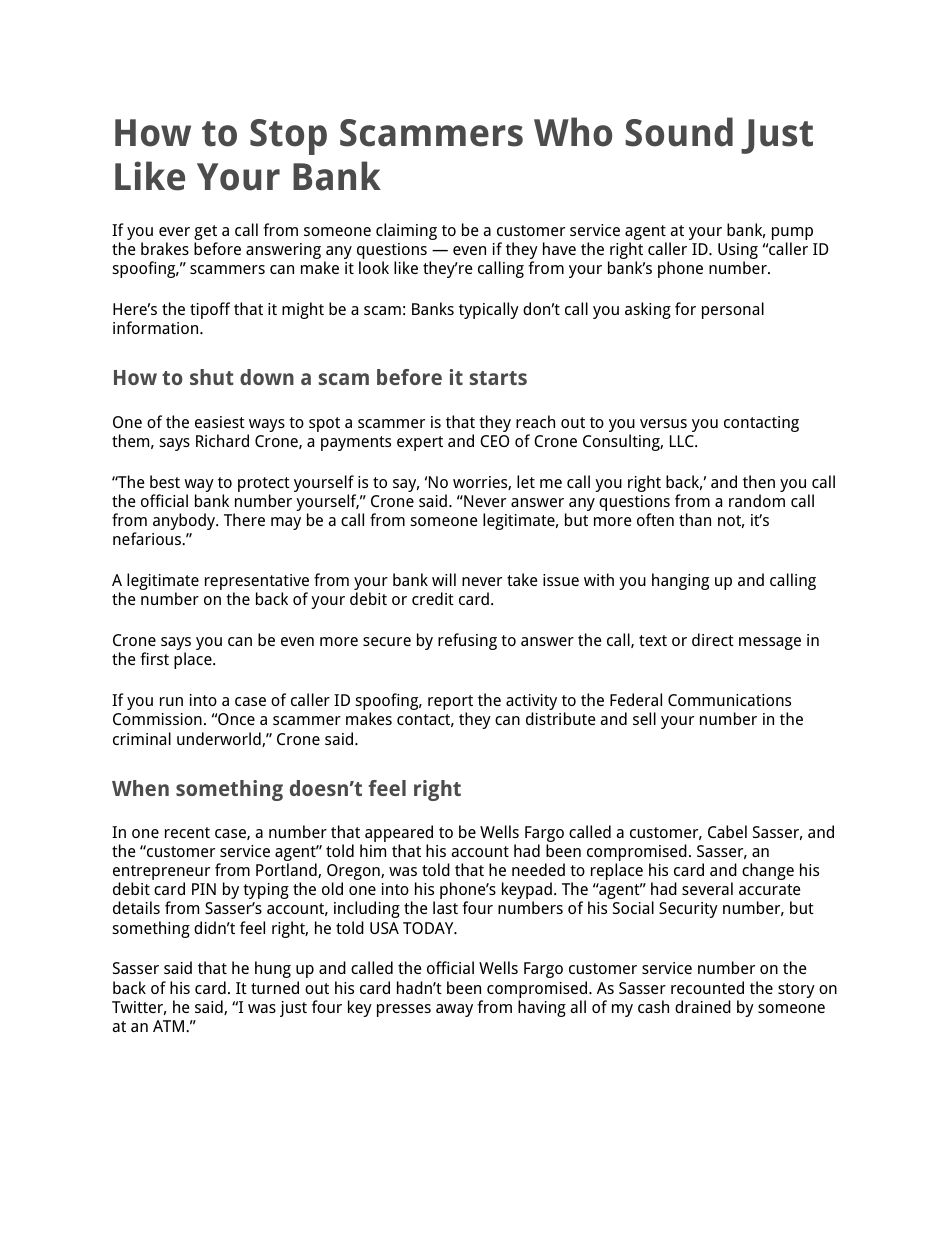 This screenshot has width=952, height=1233. What do you see at coordinates (212, 377) in the screenshot?
I see `shut` at bounding box center [212, 377].
